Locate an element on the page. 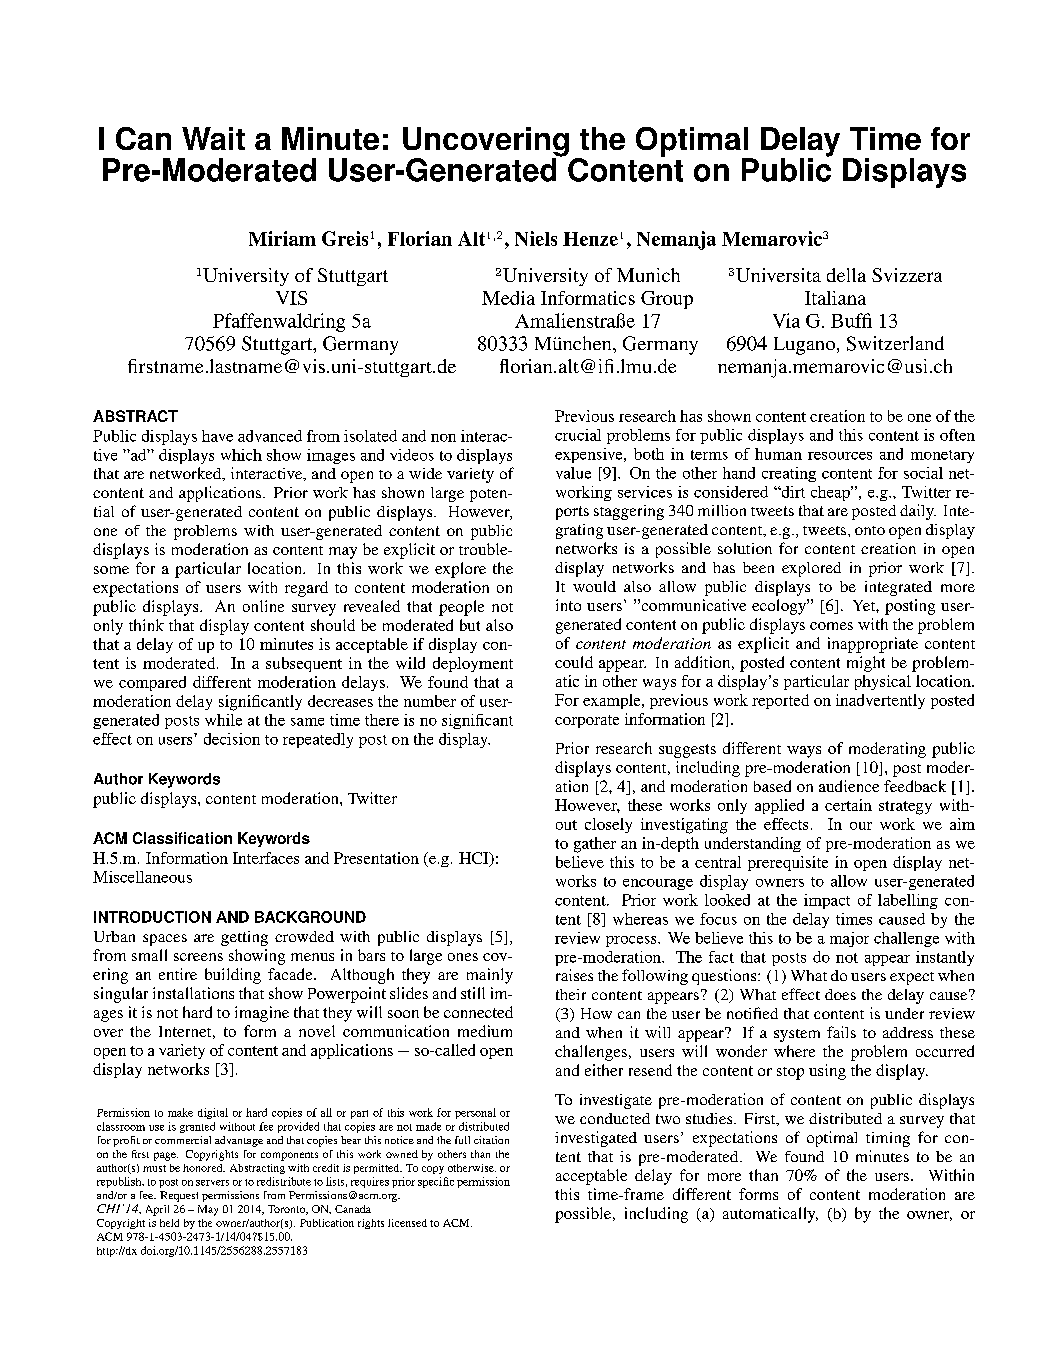 The width and height of the document is (1058, 1369). della is located at coordinates (846, 275).
